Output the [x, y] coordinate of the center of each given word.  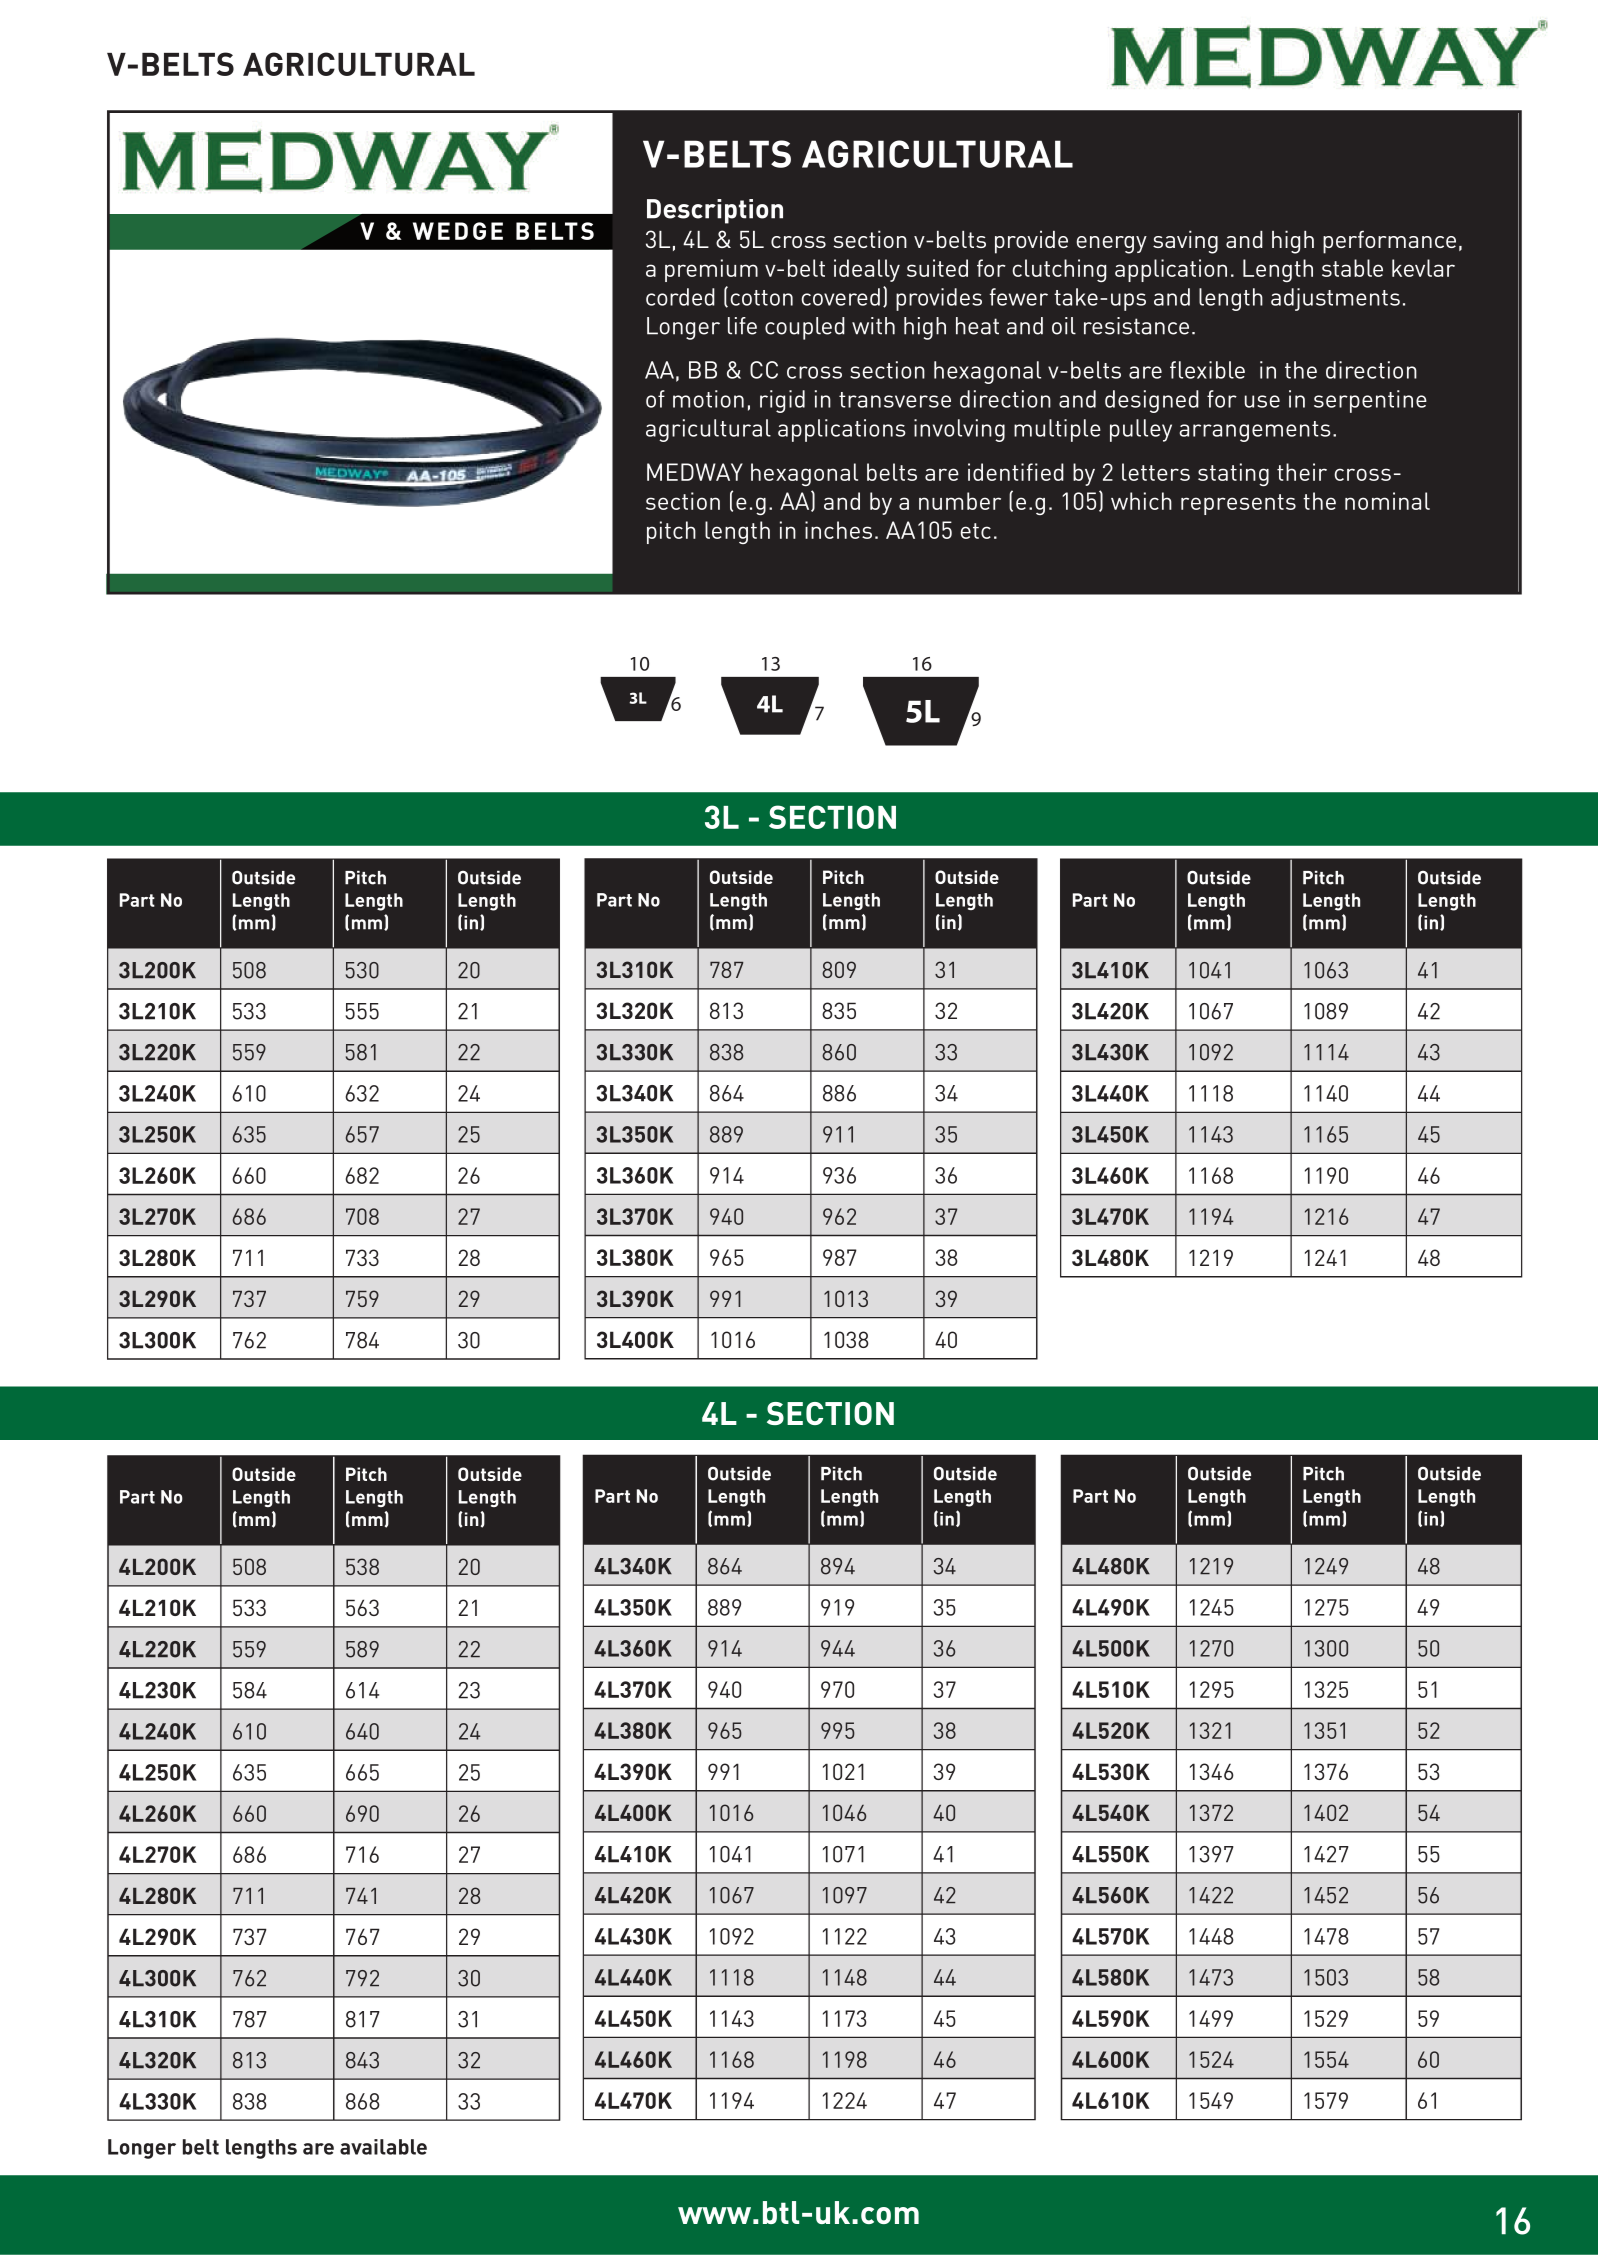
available [383, 2147]
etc [975, 531]
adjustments [1335, 299]
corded [680, 297]
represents [1238, 504]
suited [937, 268]
